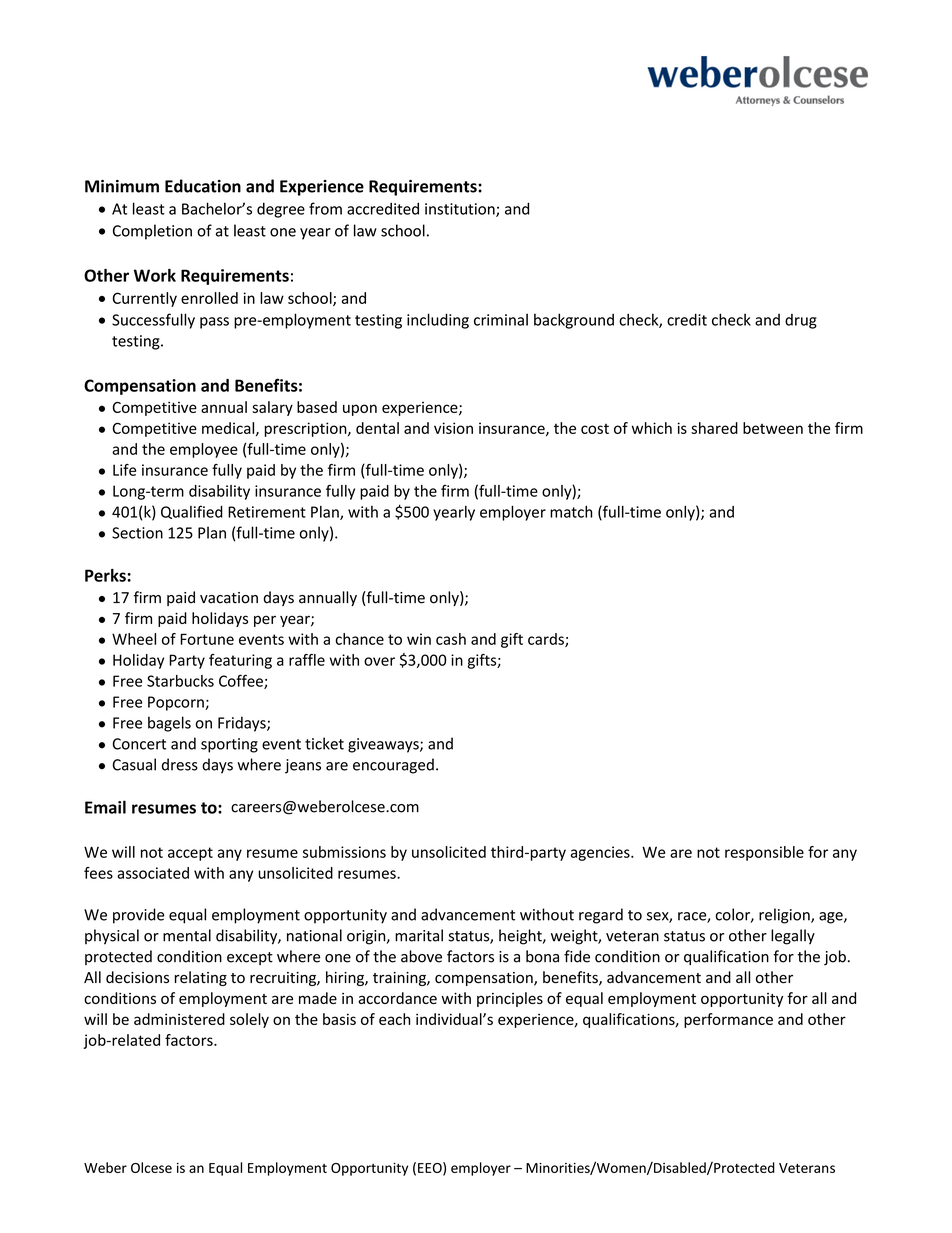 The image size is (952, 1233). What do you see at coordinates (192, 512) in the screenshot?
I see `Qualified` at bounding box center [192, 512].
